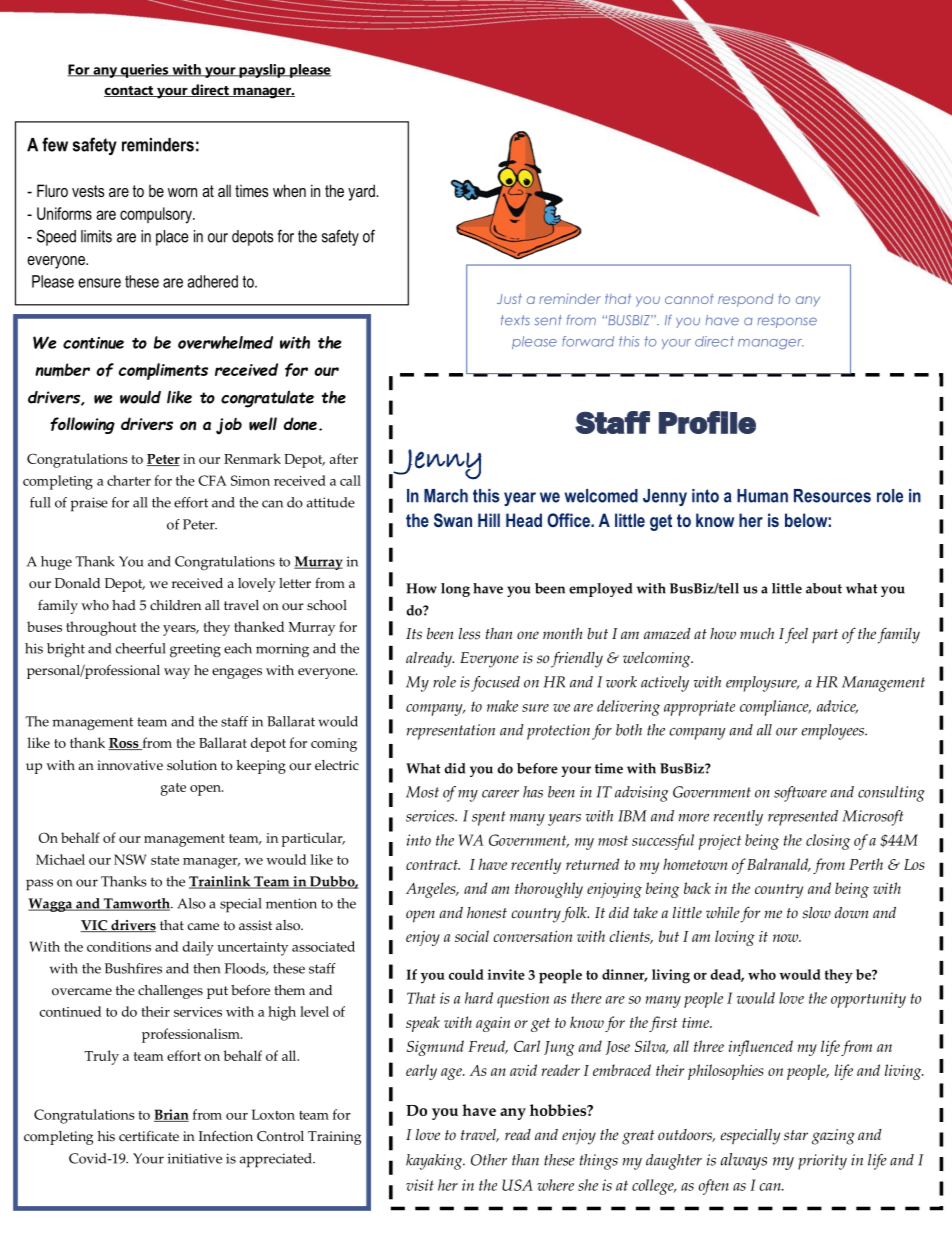 The width and height of the screenshot is (952, 1233). I want to click on March, so click(446, 496).
